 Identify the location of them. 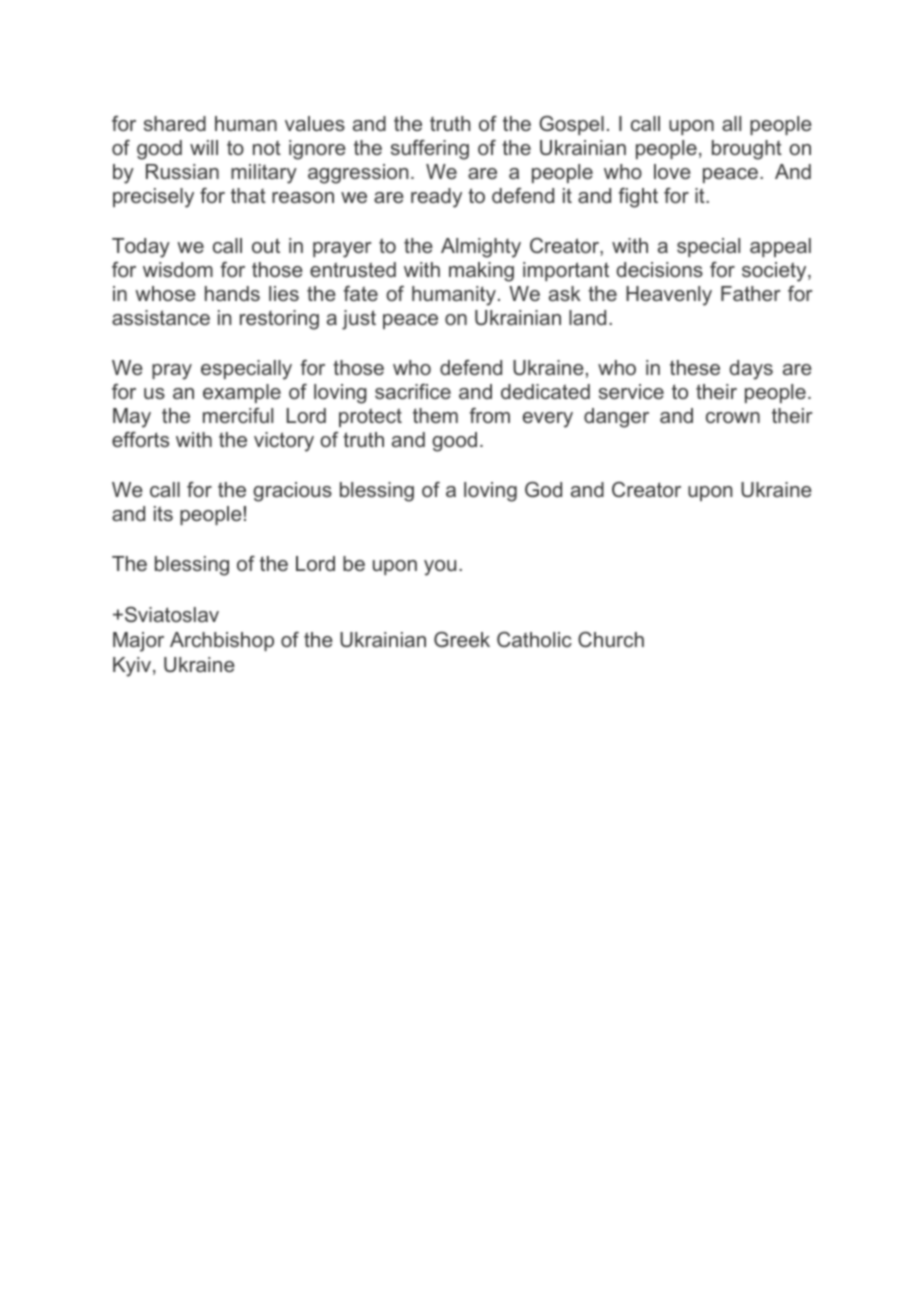
(435, 415).
